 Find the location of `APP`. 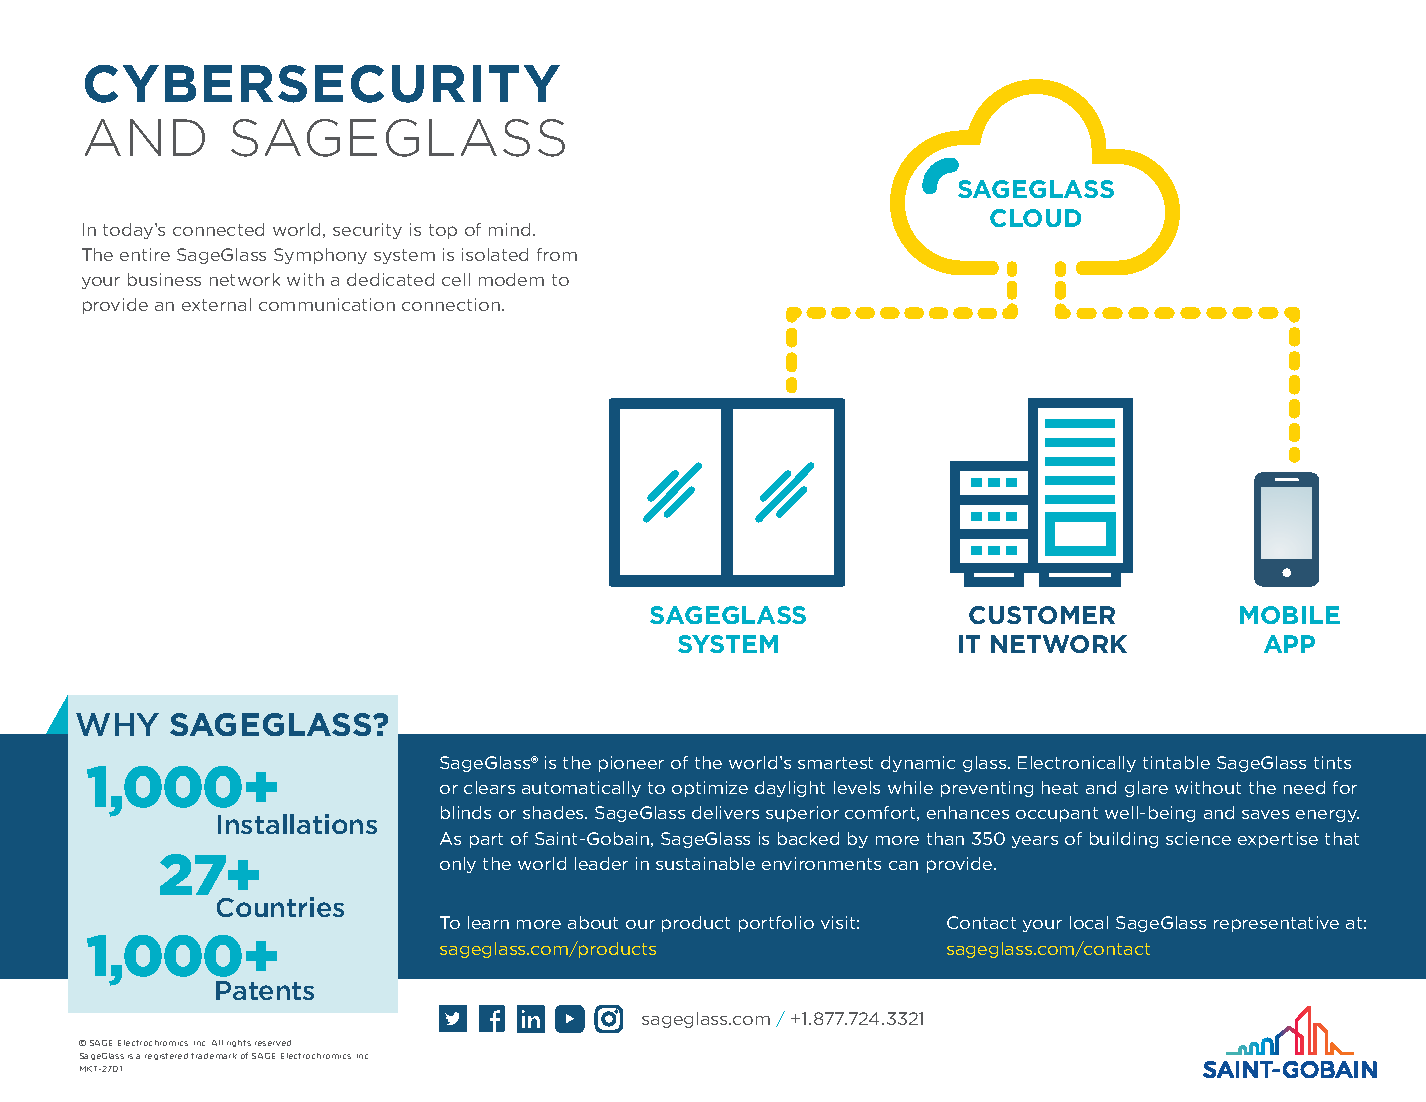

APP is located at coordinates (1289, 644).
